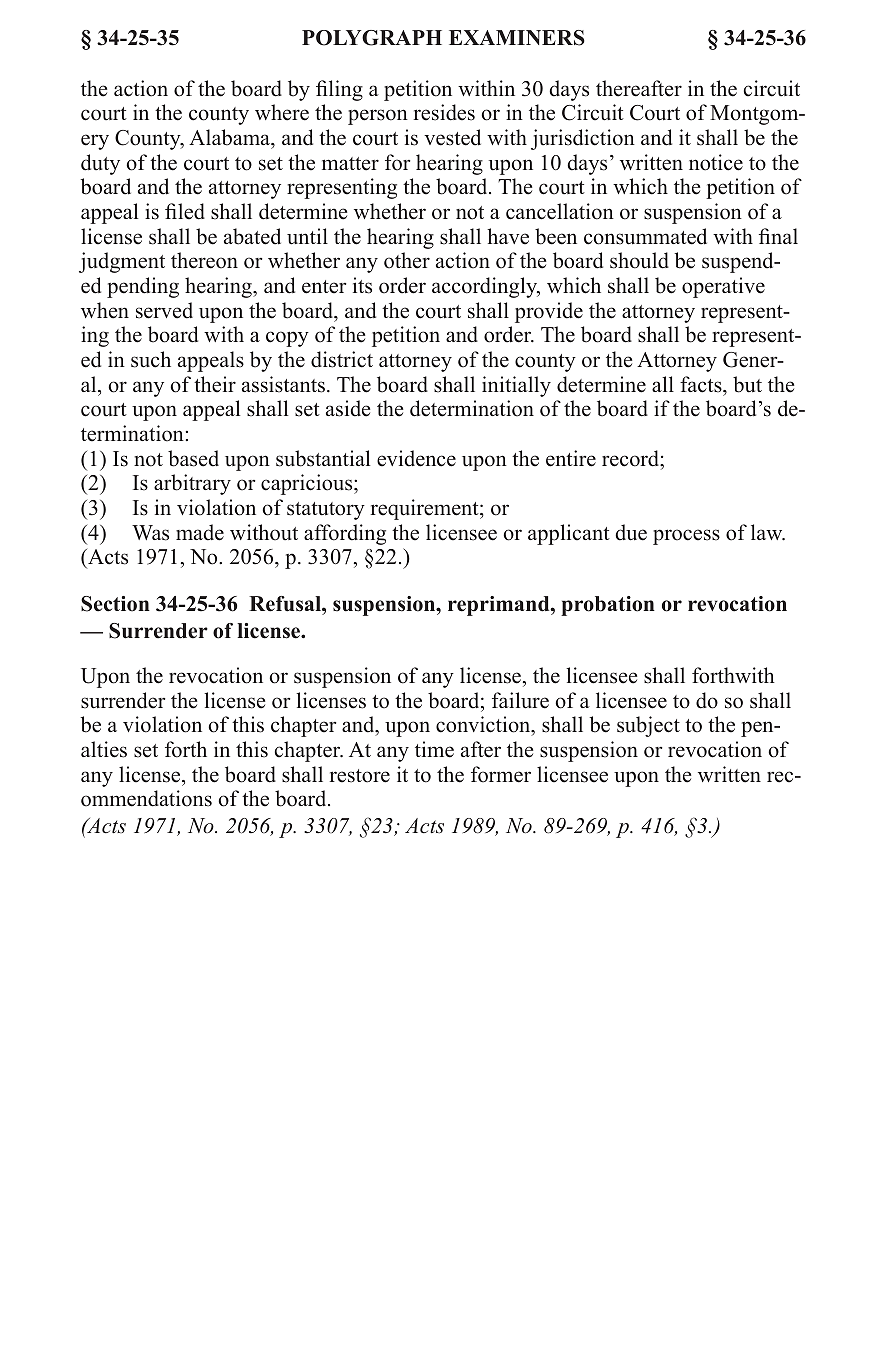  I want to click on restore, so click(360, 776).
